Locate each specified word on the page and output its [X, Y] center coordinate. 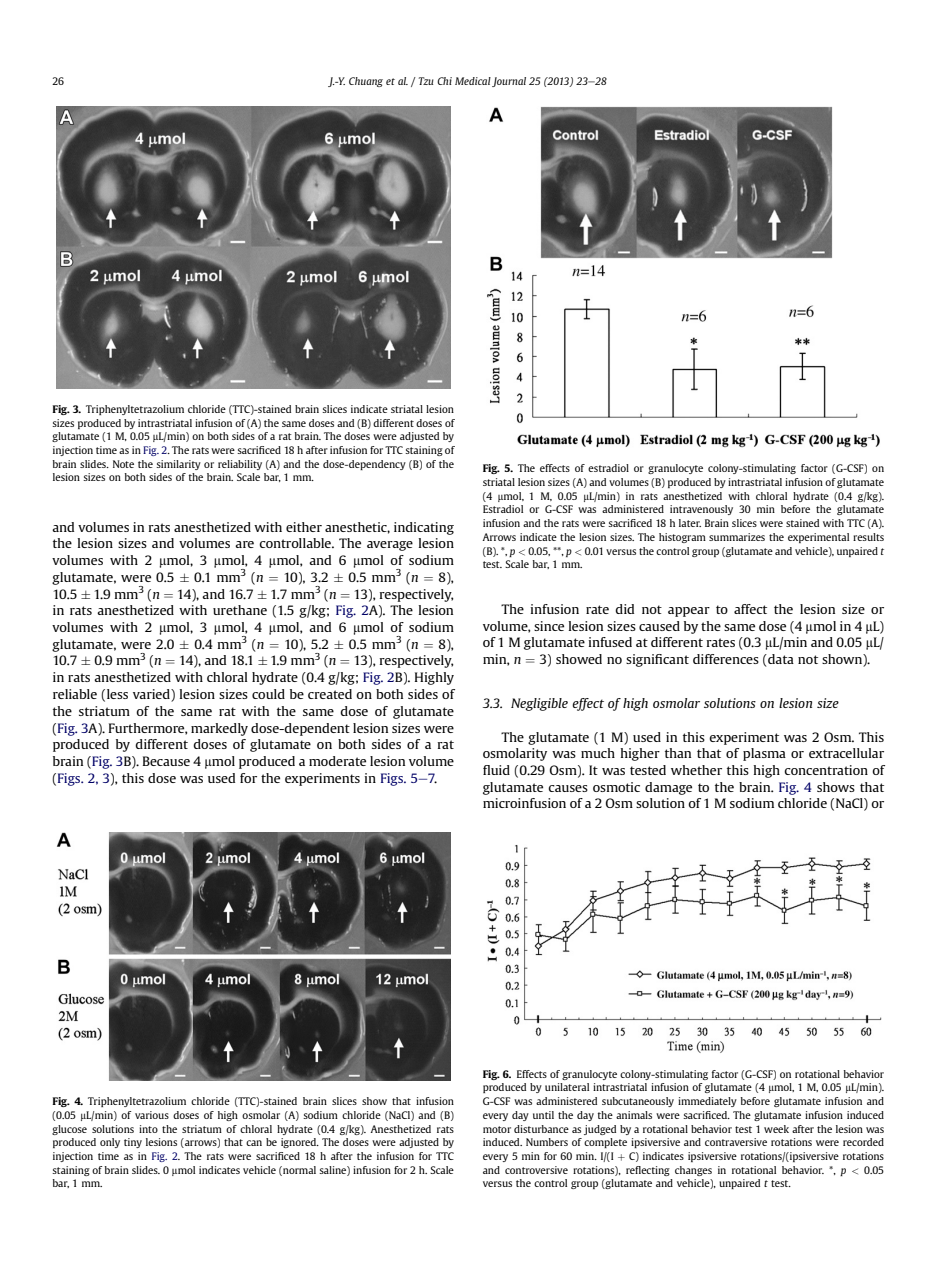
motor [497, 1129]
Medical [473, 81]
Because [166, 761]
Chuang [366, 82]
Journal [509, 82]
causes [568, 788]
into [148, 1129]
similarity [178, 465]
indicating [424, 528]
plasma [764, 754]
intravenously [701, 510]
